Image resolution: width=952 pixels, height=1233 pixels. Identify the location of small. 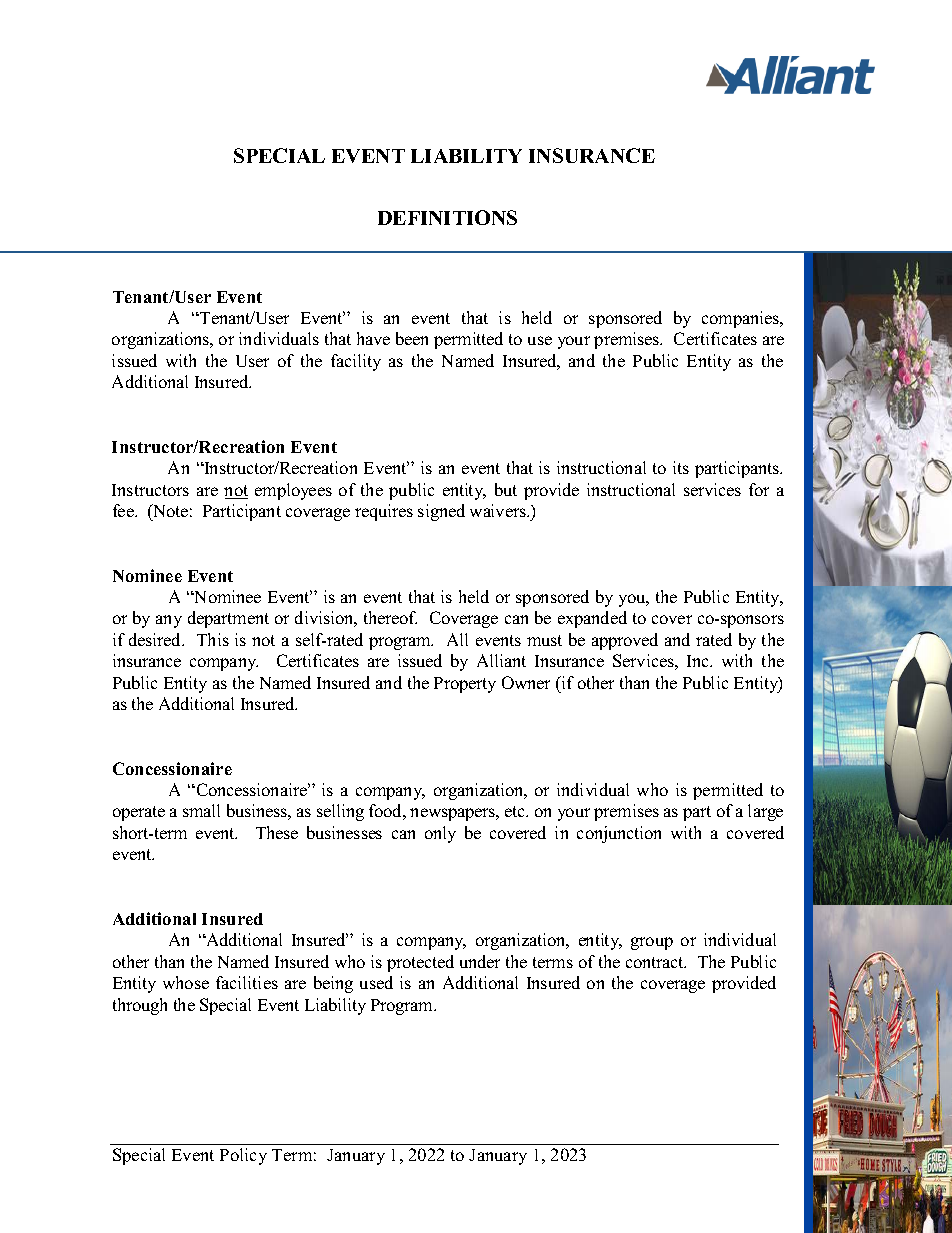
(201, 810).
